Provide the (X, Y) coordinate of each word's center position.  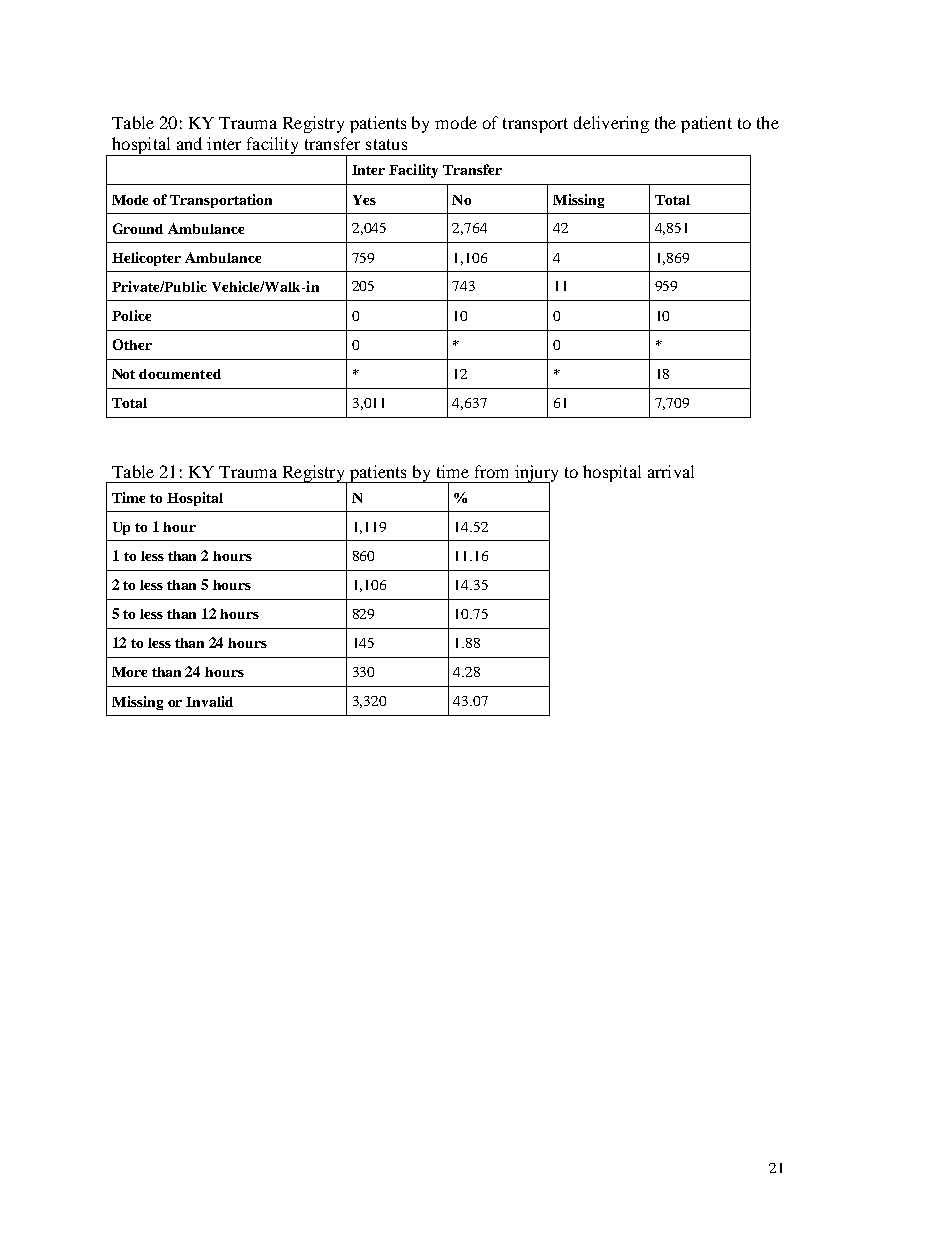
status (386, 144)
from (491, 471)
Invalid (209, 701)
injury (535, 474)
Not (123, 374)
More (129, 672)
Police (131, 315)
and (189, 143)
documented (180, 374)
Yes (364, 200)
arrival (671, 471)
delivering (611, 124)
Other (132, 344)
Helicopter (146, 259)
